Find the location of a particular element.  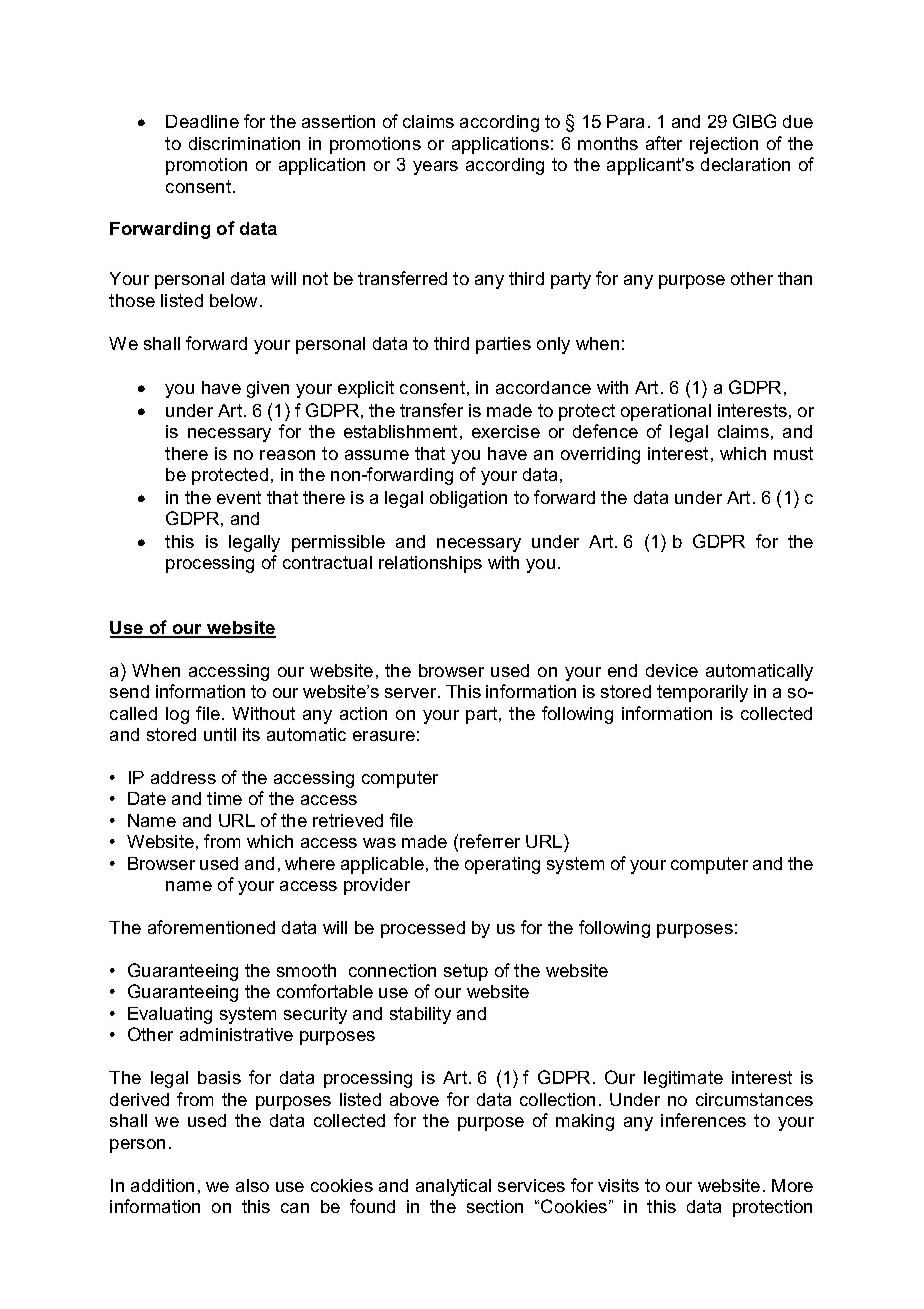

temporarily is located at coordinates (702, 693).
